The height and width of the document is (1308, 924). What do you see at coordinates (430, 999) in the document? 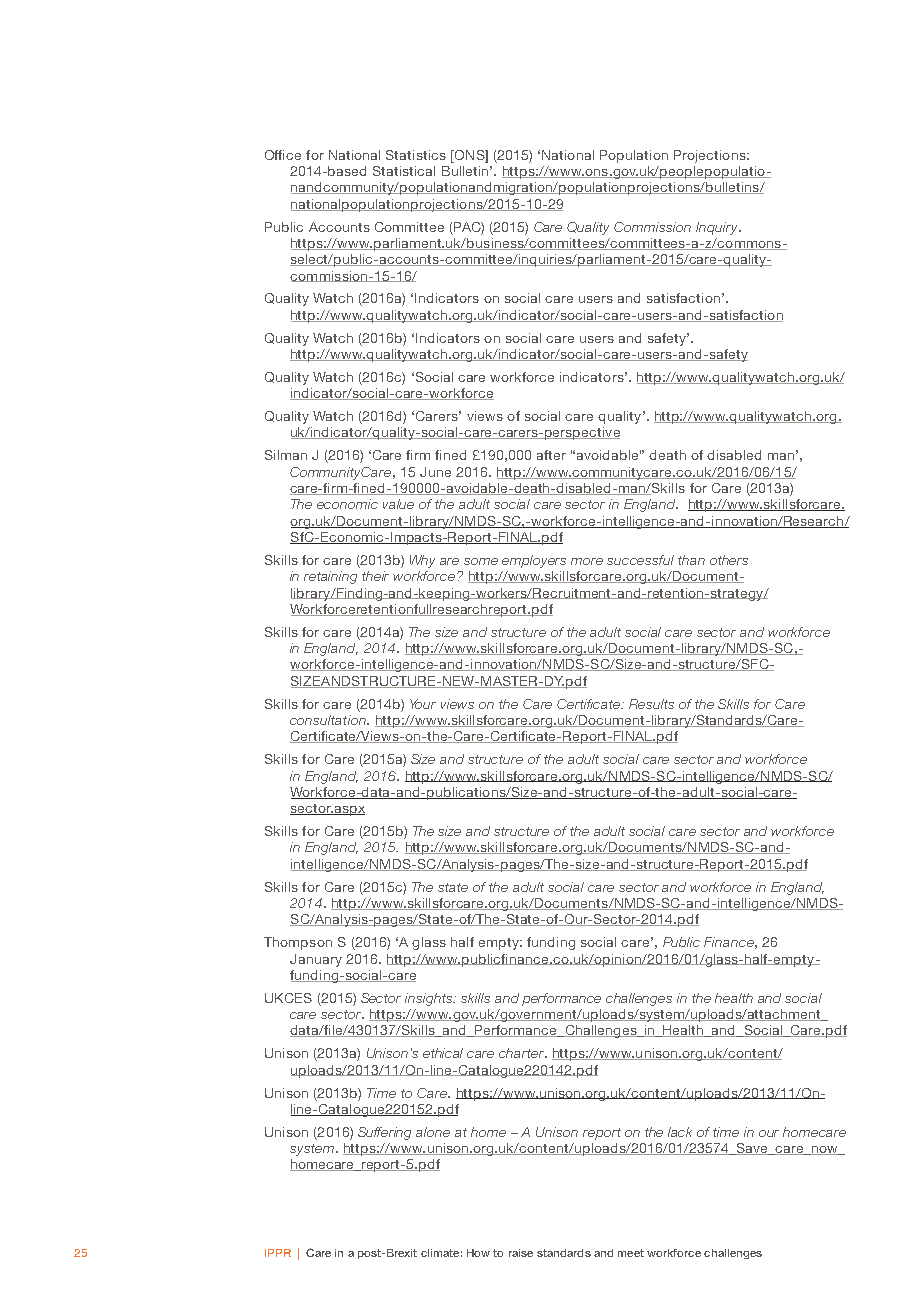
I see `insights` at bounding box center [430, 999].
